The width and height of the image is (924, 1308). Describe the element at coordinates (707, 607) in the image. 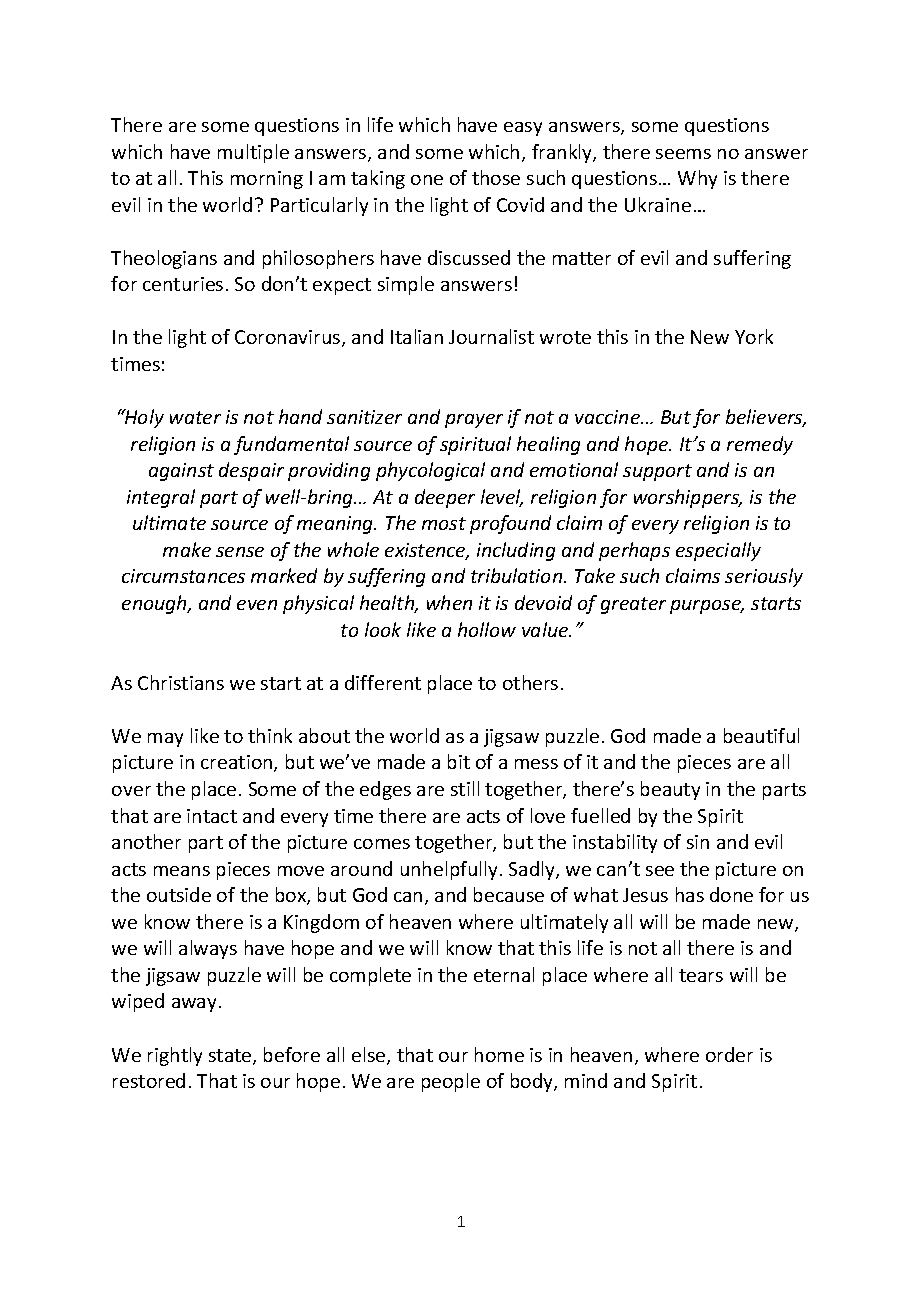

I see `purpose` at that location.
